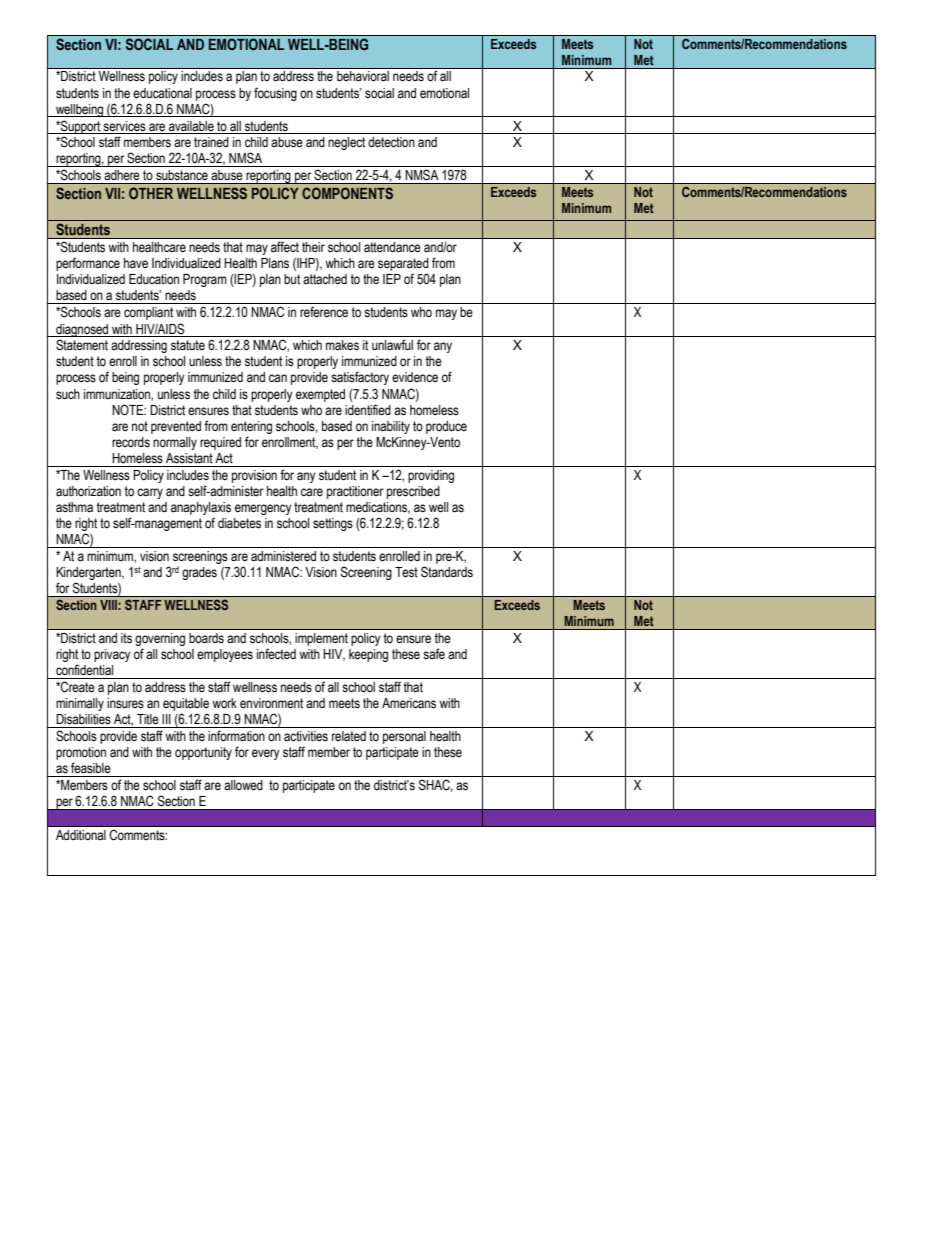  I want to click on OTHER, so click(151, 193).
